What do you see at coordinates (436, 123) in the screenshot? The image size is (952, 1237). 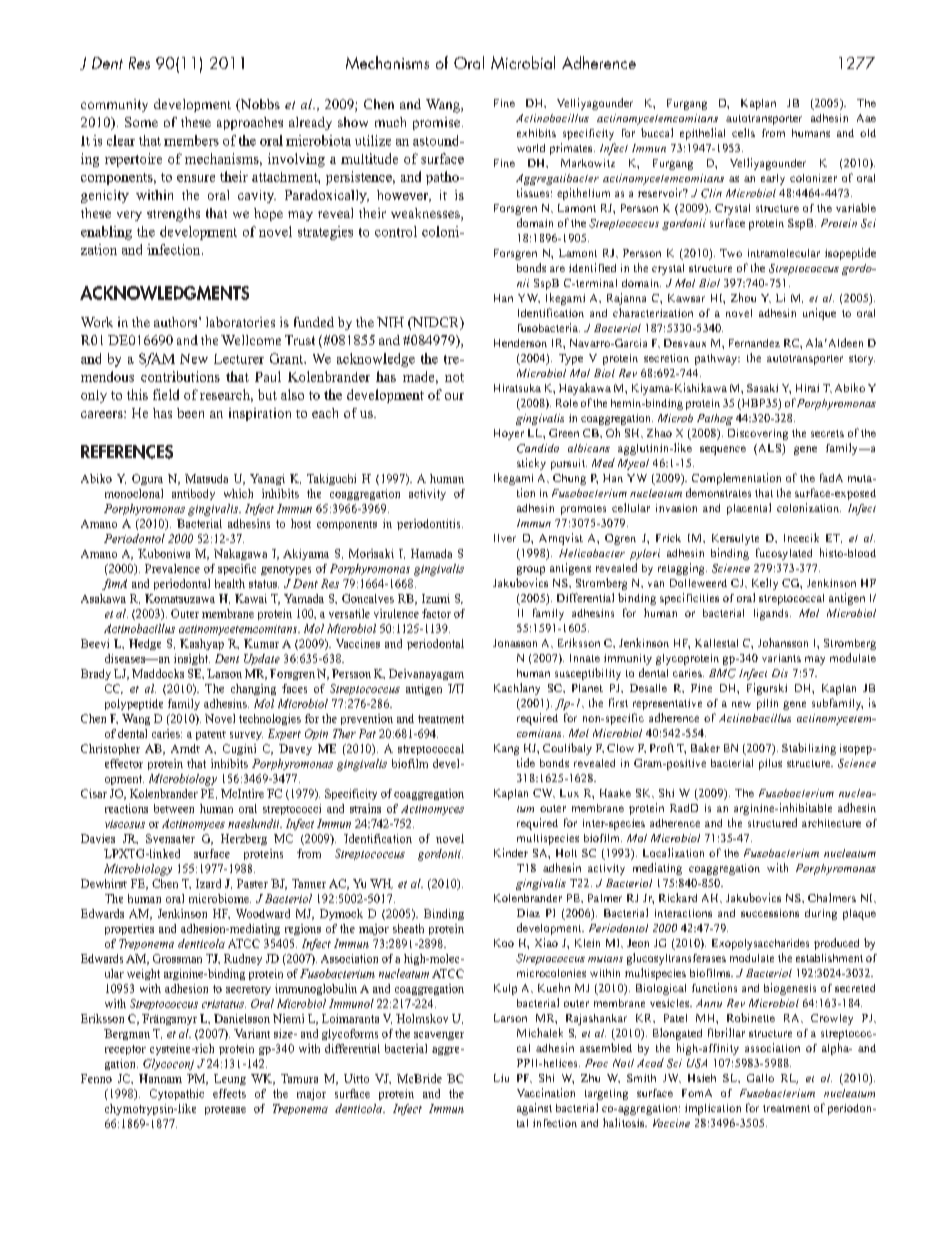 I see `promise` at bounding box center [436, 123].
